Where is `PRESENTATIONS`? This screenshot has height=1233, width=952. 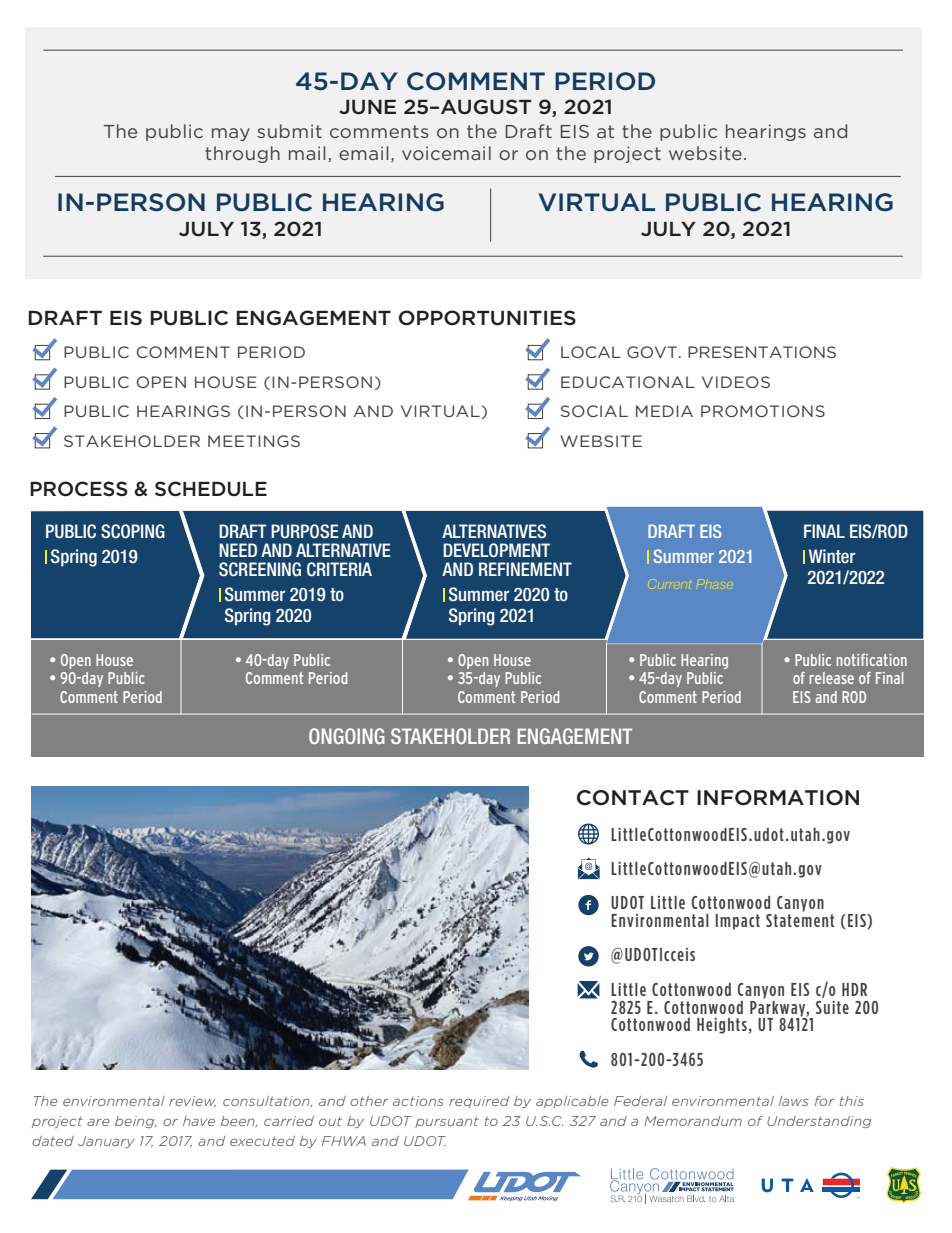
PRESENTATIONS is located at coordinates (762, 352).
